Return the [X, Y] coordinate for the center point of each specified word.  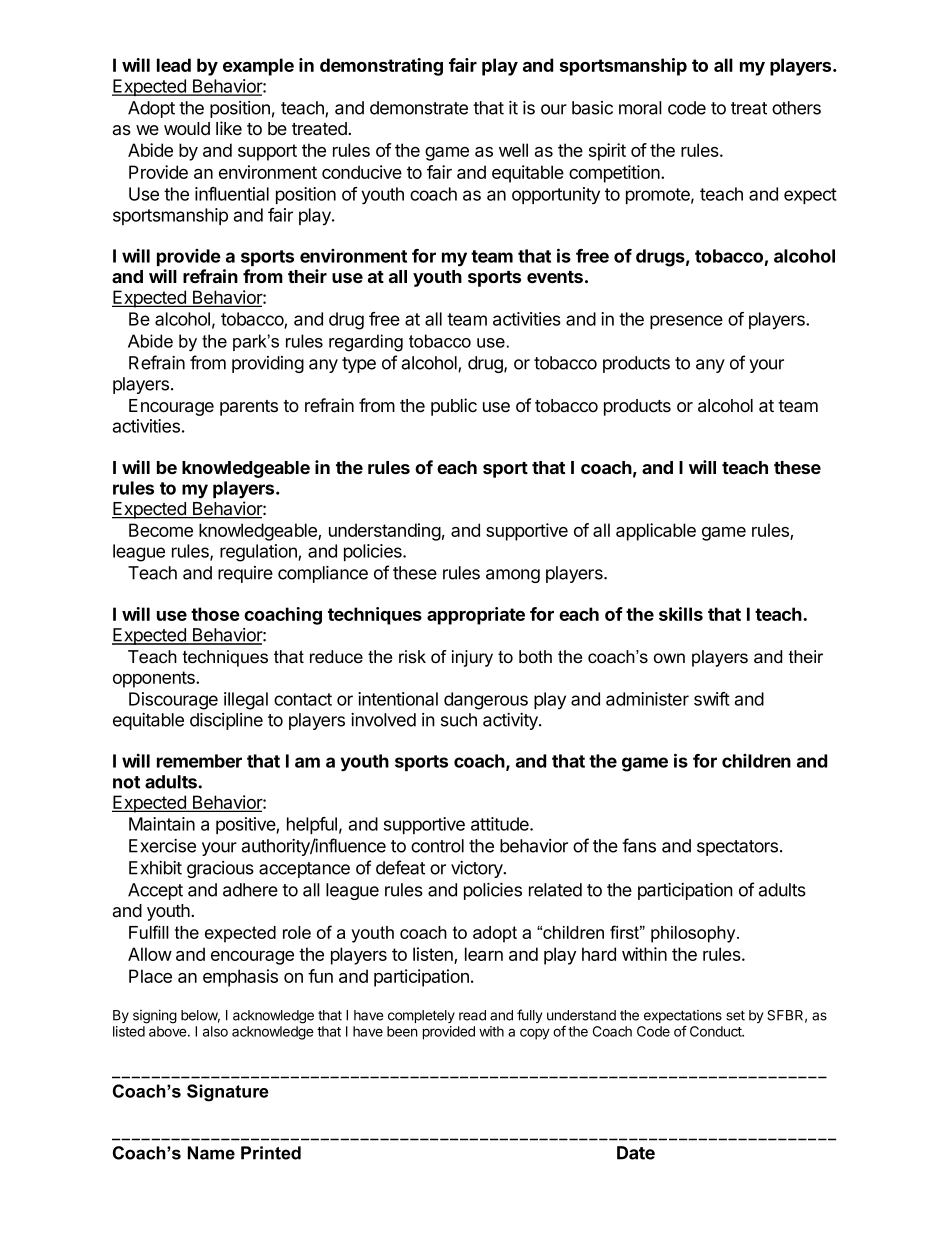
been [402, 1031]
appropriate [476, 616]
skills [681, 614]
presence [686, 322]
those [215, 614]
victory [478, 869]
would [187, 128]
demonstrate [419, 108]
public [454, 407]
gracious [220, 869]
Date [636, 1153]
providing [268, 364]
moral [640, 108]
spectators [737, 848]
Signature [228, 1093]
